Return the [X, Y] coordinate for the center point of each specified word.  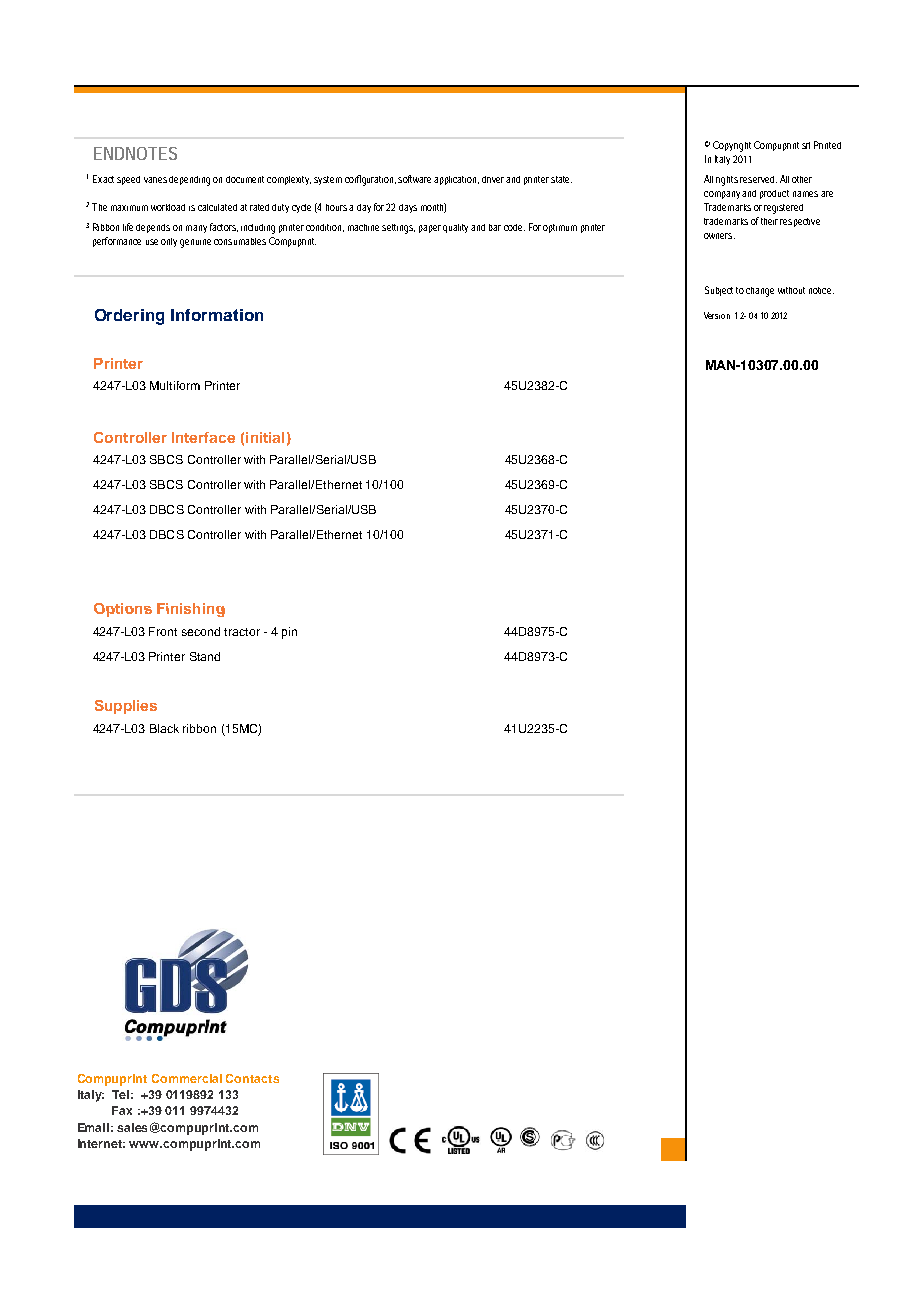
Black [164, 728]
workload [168, 207]
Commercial [187, 1078]
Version [717, 315]
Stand [205, 656]
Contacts [252, 1078]
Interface [203, 437]
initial [265, 437]
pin [289, 633]
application [456, 180]
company [723, 195]
